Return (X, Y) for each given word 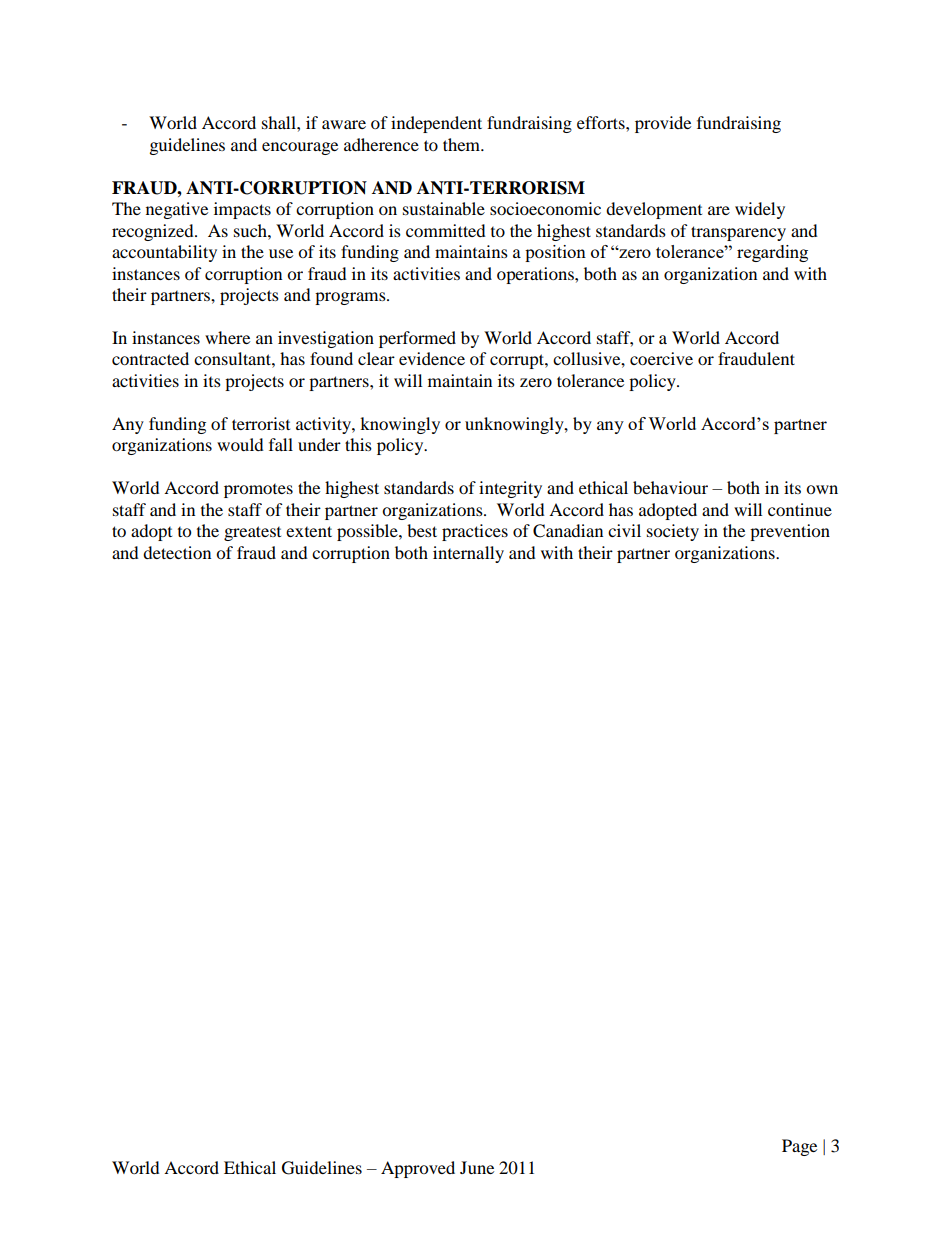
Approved (418, 1169)
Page (799, 1147)
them (463, 144)
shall (280, 122)
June (477, 1167)
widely (760, 210)
